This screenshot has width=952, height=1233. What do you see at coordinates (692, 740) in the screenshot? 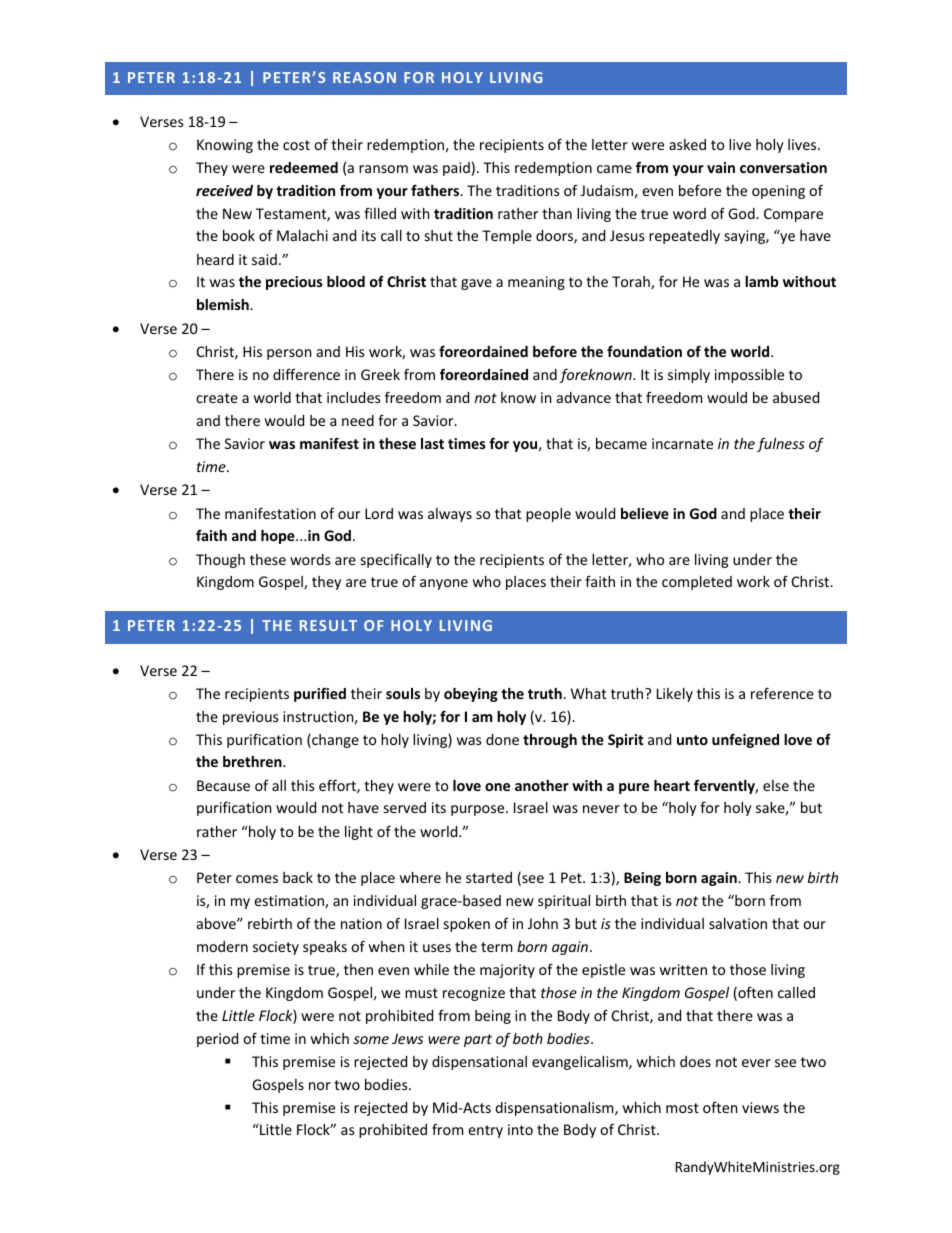
I see `unto` at bounding box center [692, 740].
